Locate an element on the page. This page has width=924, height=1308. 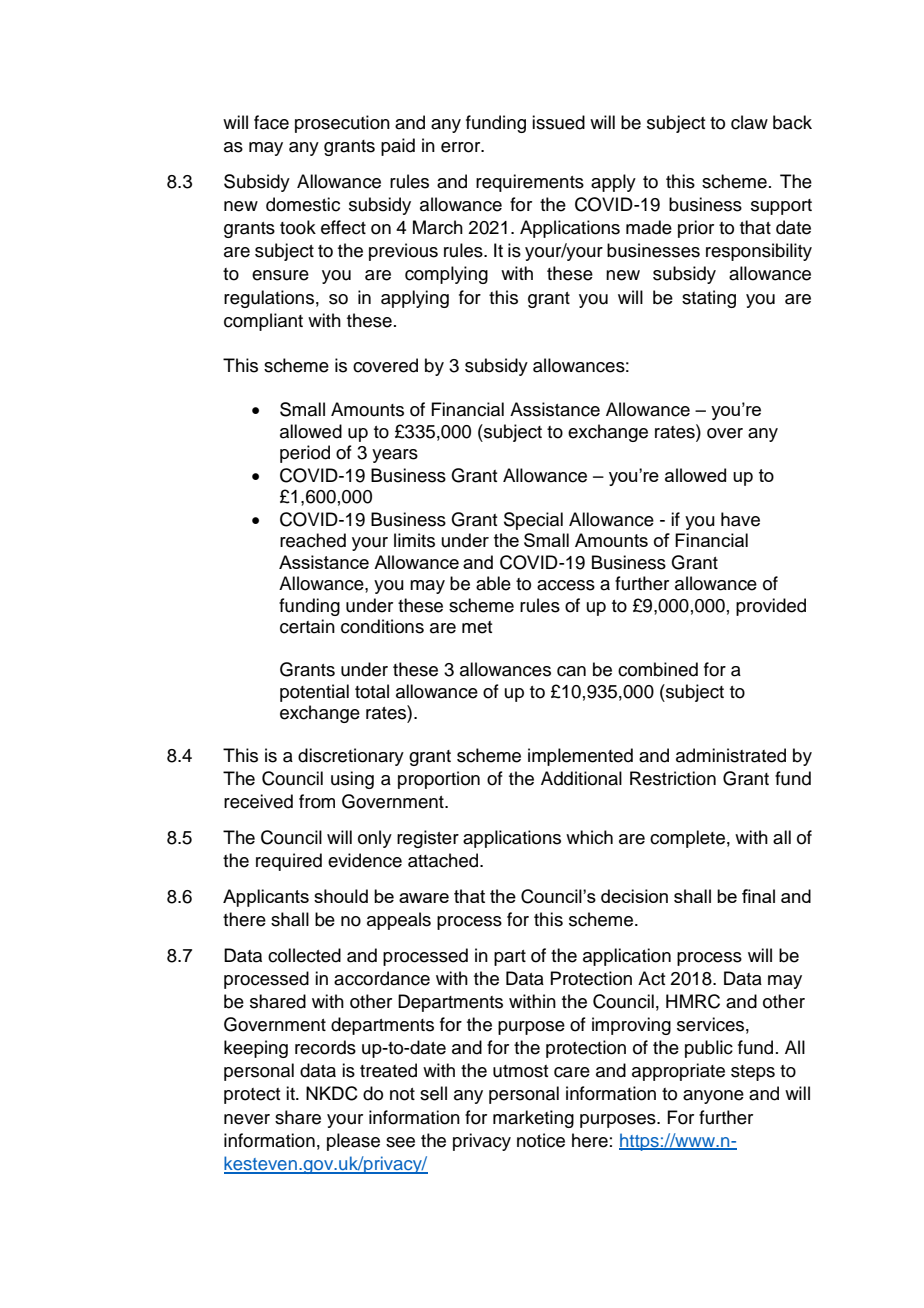
claw is located at coordinates (749, 122).
